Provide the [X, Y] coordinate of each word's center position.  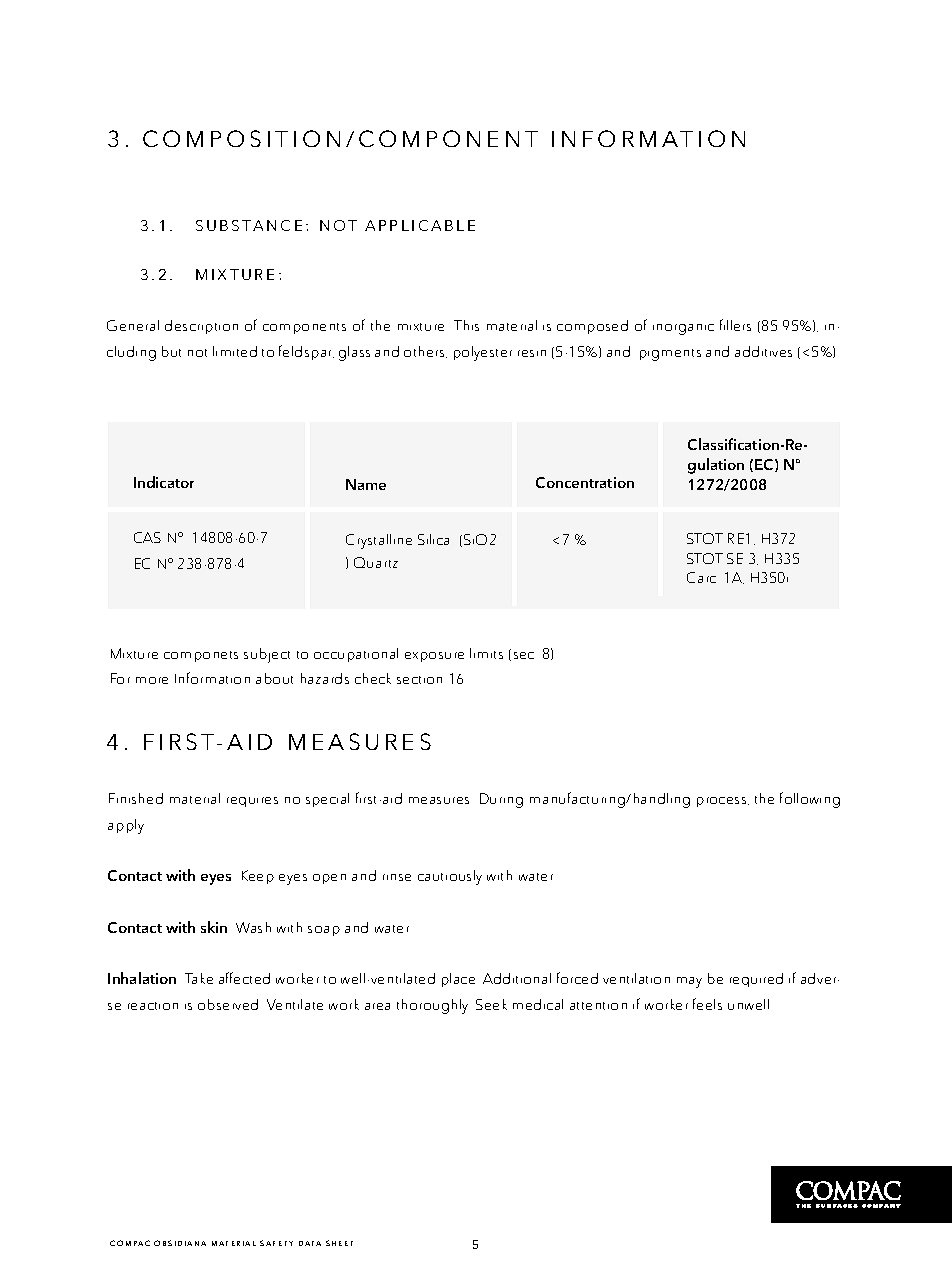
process [723, 802]
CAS [147, 537]
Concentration [585, 482]
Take [199, 978]
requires [252, 802]
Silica [433, 539]
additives [763, 351]
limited [235, 351]
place [458, 980]
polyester [483, 353]
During [501, 800]
